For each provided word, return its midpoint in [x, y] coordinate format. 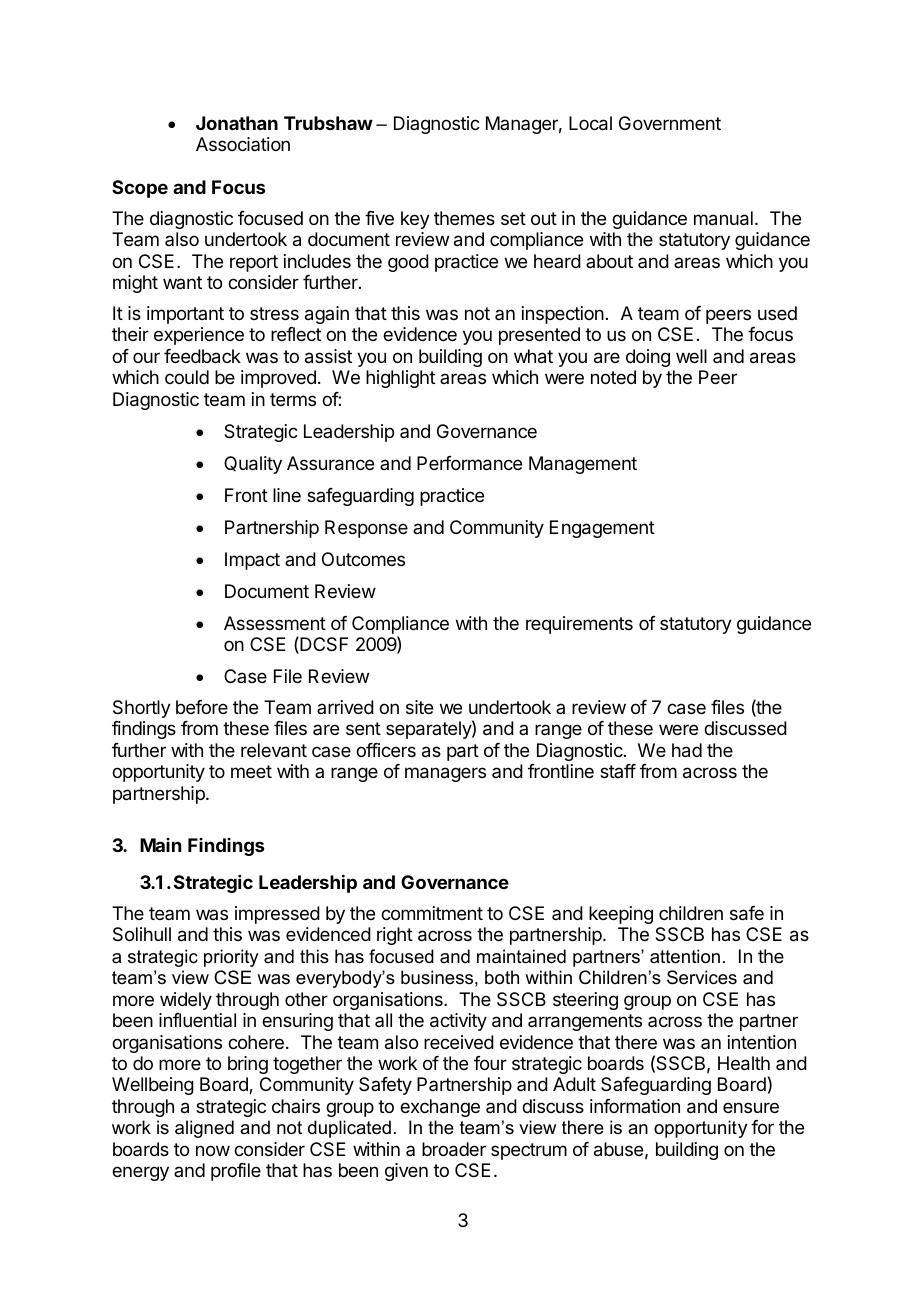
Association [243, 144]
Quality [253, 465]
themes [464, 218]
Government [670, 123]
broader [454, 1149]
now [213, 1150]
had [687, 750]
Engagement [602, 529]
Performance [469, 463]
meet [251, 771]
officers [386, 750]
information [635, 1106]
